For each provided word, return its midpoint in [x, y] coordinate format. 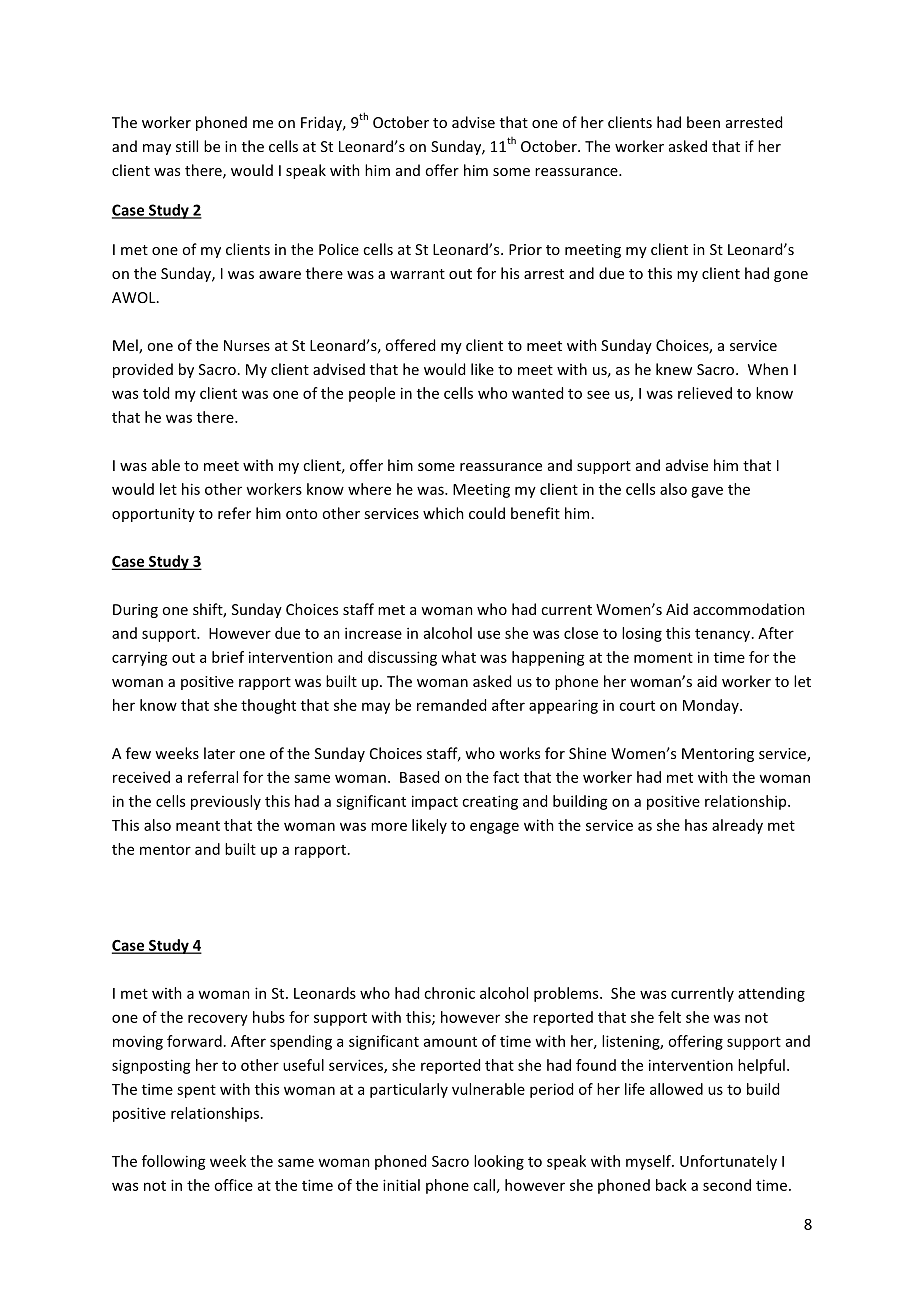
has [696, 825]
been [703, 122]
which [443, 513]
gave [707, 492]
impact [435, 802]
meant [198, 826]
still [187, 146]
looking [499, 1162]
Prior [525, 249]
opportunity [153, 515]
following [174, 1162]
